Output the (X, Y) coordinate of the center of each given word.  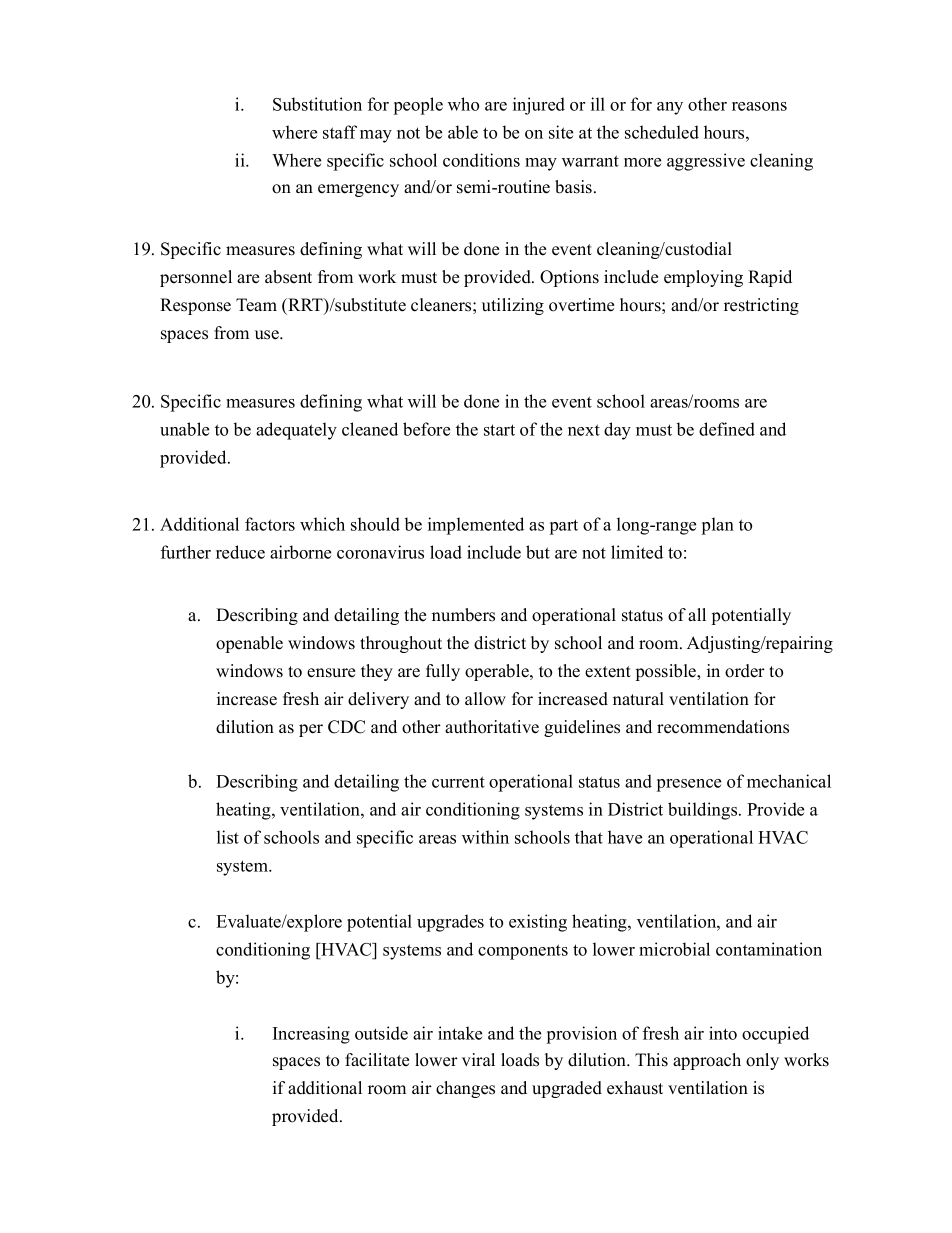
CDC (346, 727)
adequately (296, 431)
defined (727, 429)
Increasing (311, 1035)
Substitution (317, 104)
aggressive (706, 162)
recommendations (723, 727)
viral (478, 1059)
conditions (481, 160)
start (499, 430)
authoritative (492, 727)
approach (707, 1061)
